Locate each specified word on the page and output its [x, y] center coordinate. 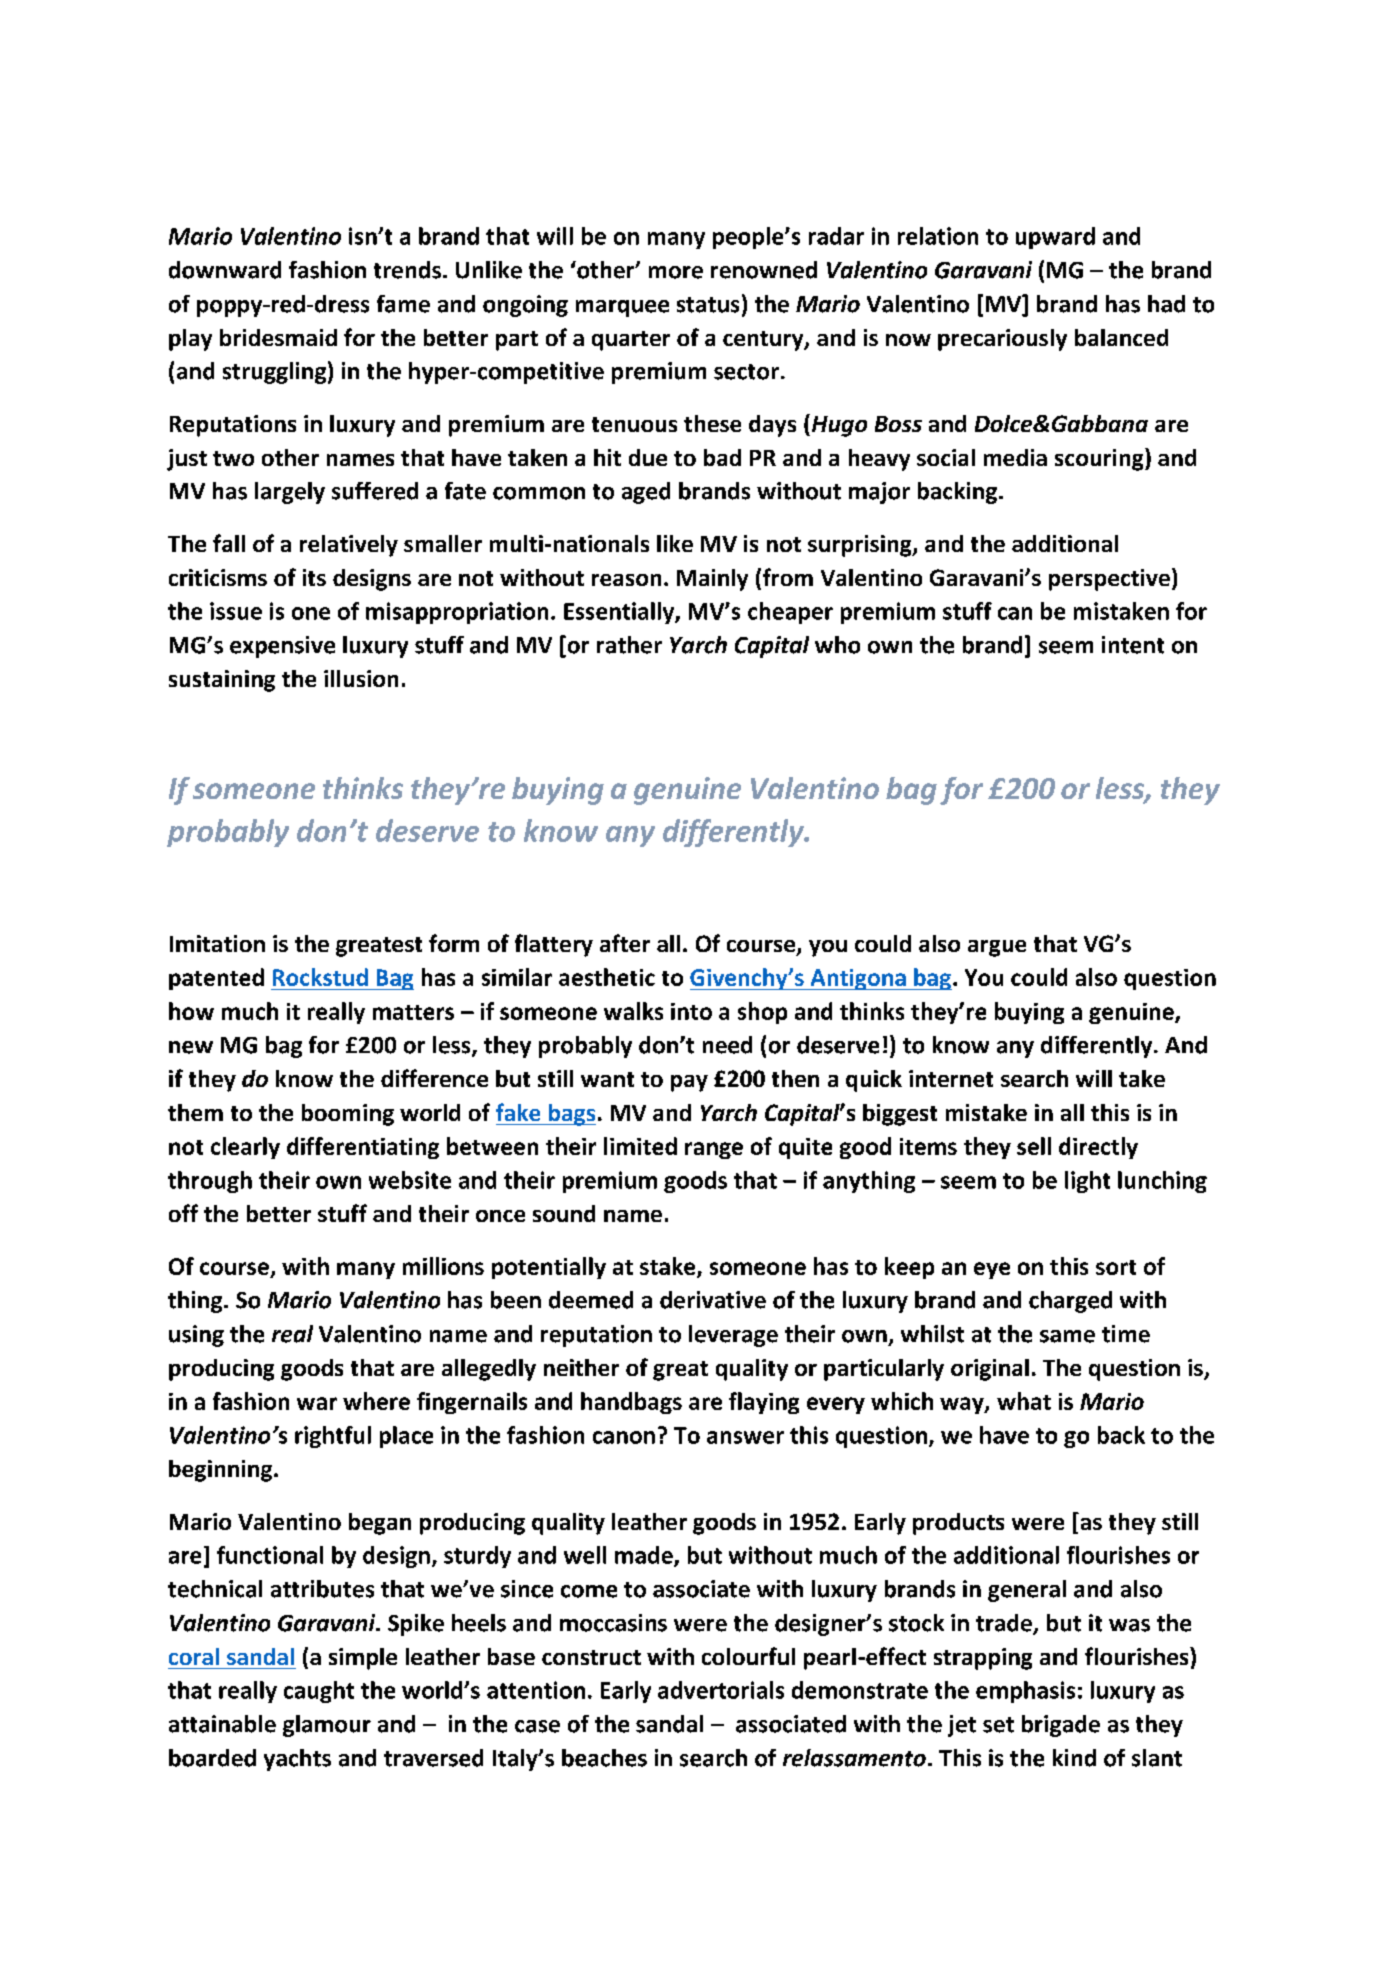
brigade [1061, 1726]
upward [1055, 238]
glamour [327, 1726]
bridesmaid [278, 337]
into [691, 1011]
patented [216, 979]
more [676, 272]
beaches [604, 1758]
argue [997, 948]
